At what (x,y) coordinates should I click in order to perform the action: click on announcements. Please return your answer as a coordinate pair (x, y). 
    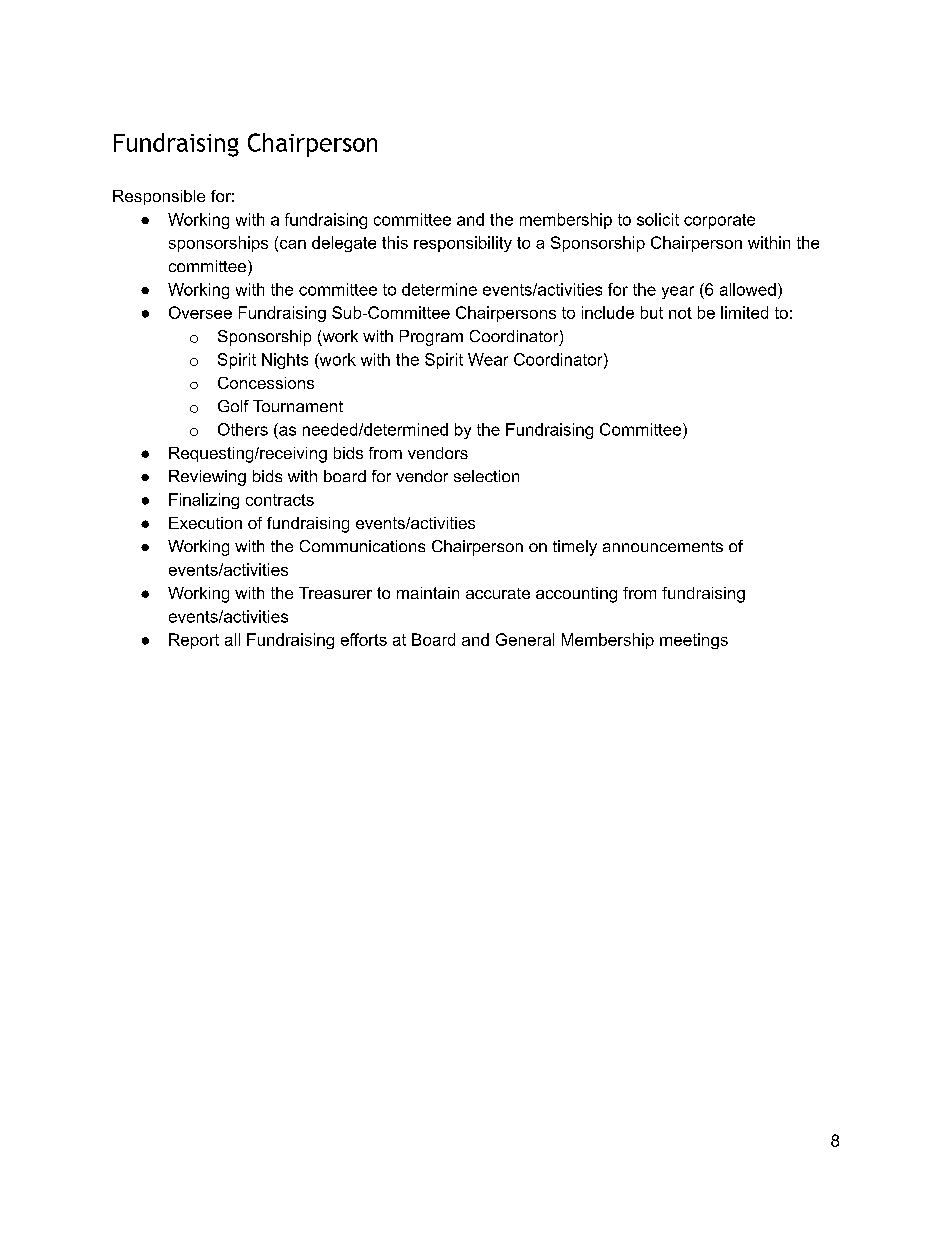
    Looking at the image, I should click on (663, 546).
